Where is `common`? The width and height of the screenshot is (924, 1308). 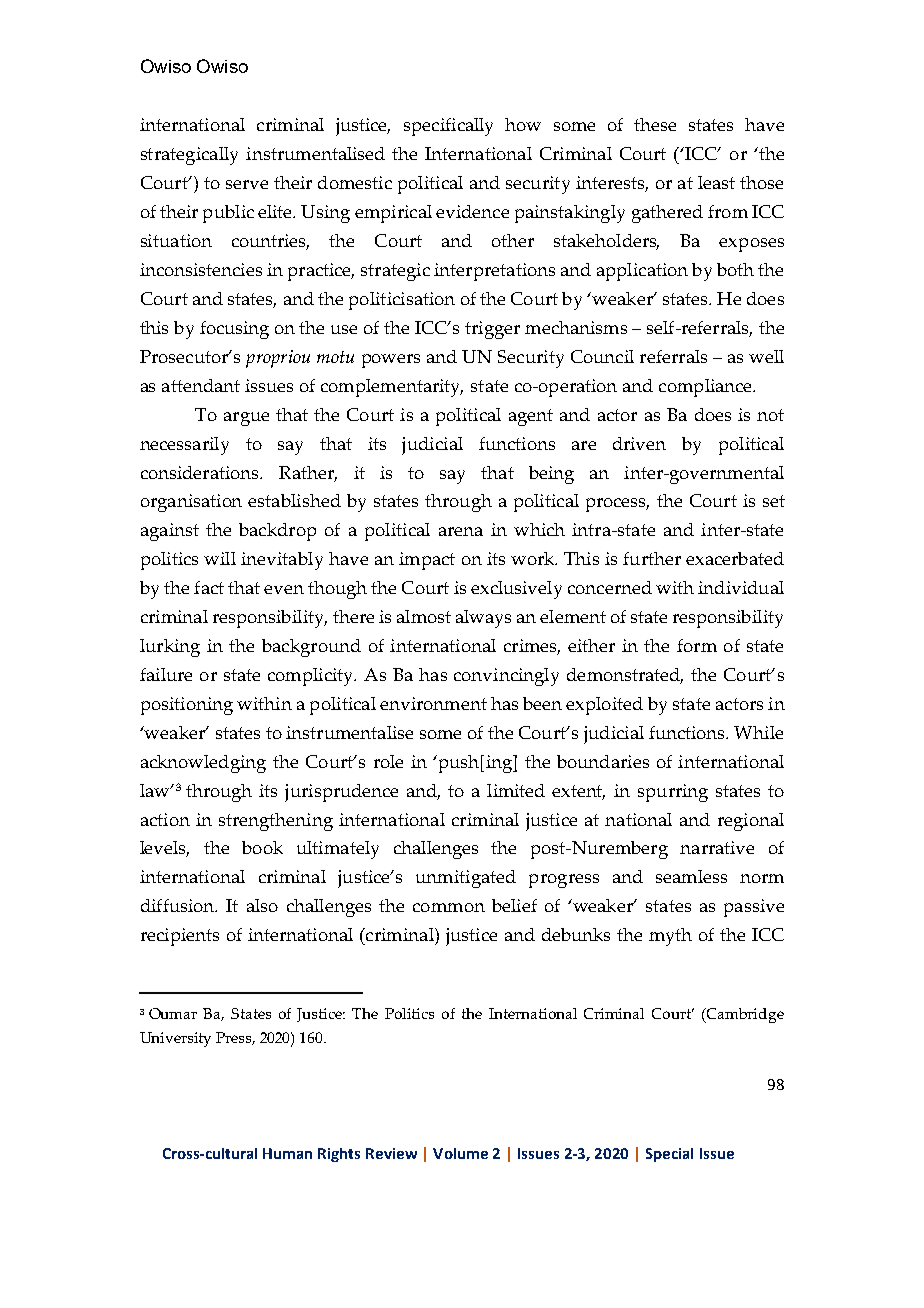
common is located at coordinates (449, 907).
